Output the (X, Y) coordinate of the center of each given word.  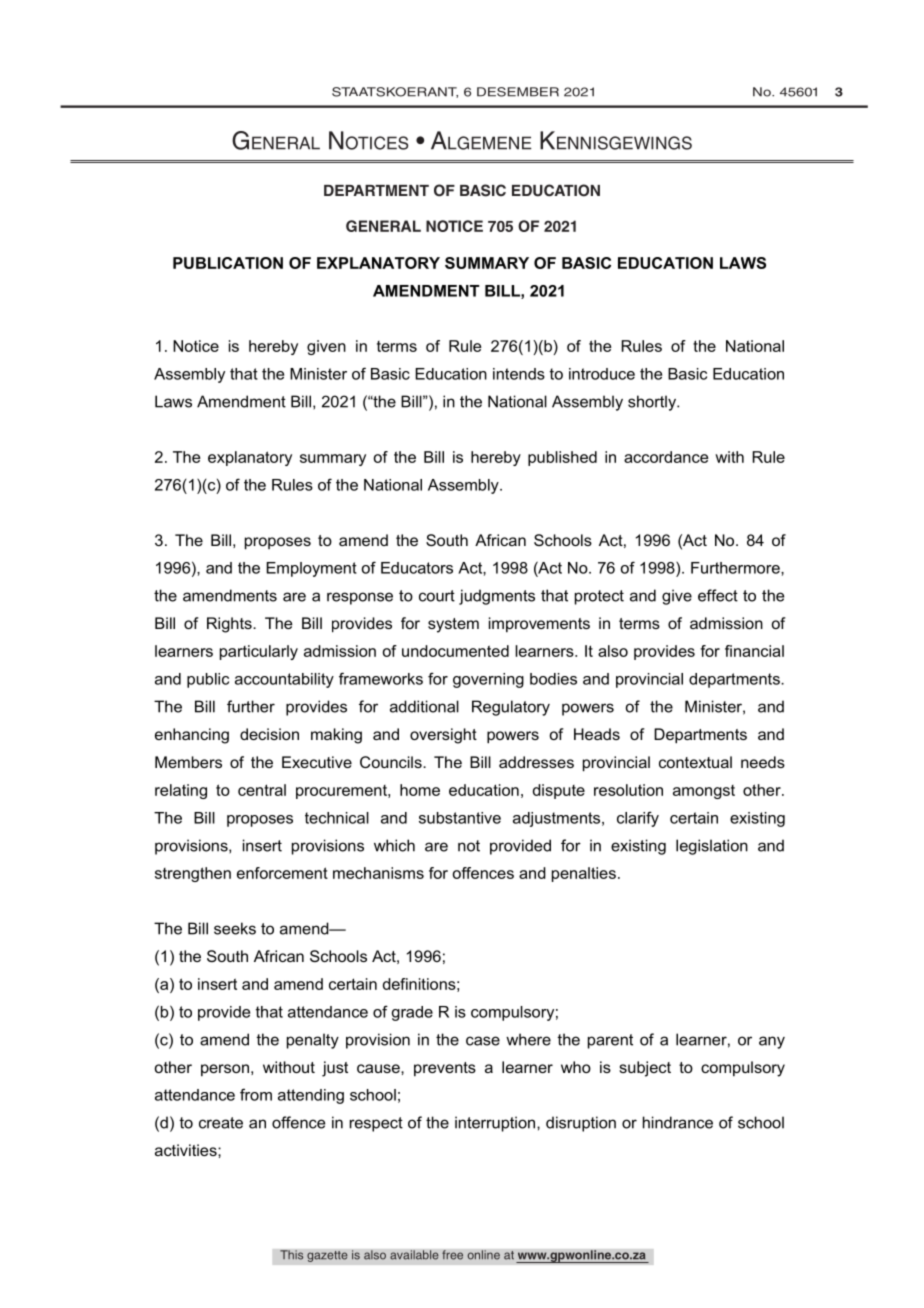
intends (519, 374)
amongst (704, 792)
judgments (497, 597)
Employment (311, 569)
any (772, 1042)
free (452, 1255)
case (483, 1041)
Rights (230, 625)
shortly (653, 403)
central (262, 790)
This (292, 1255)
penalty (313, 1041)
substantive (460, 818)
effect (718, 595)
